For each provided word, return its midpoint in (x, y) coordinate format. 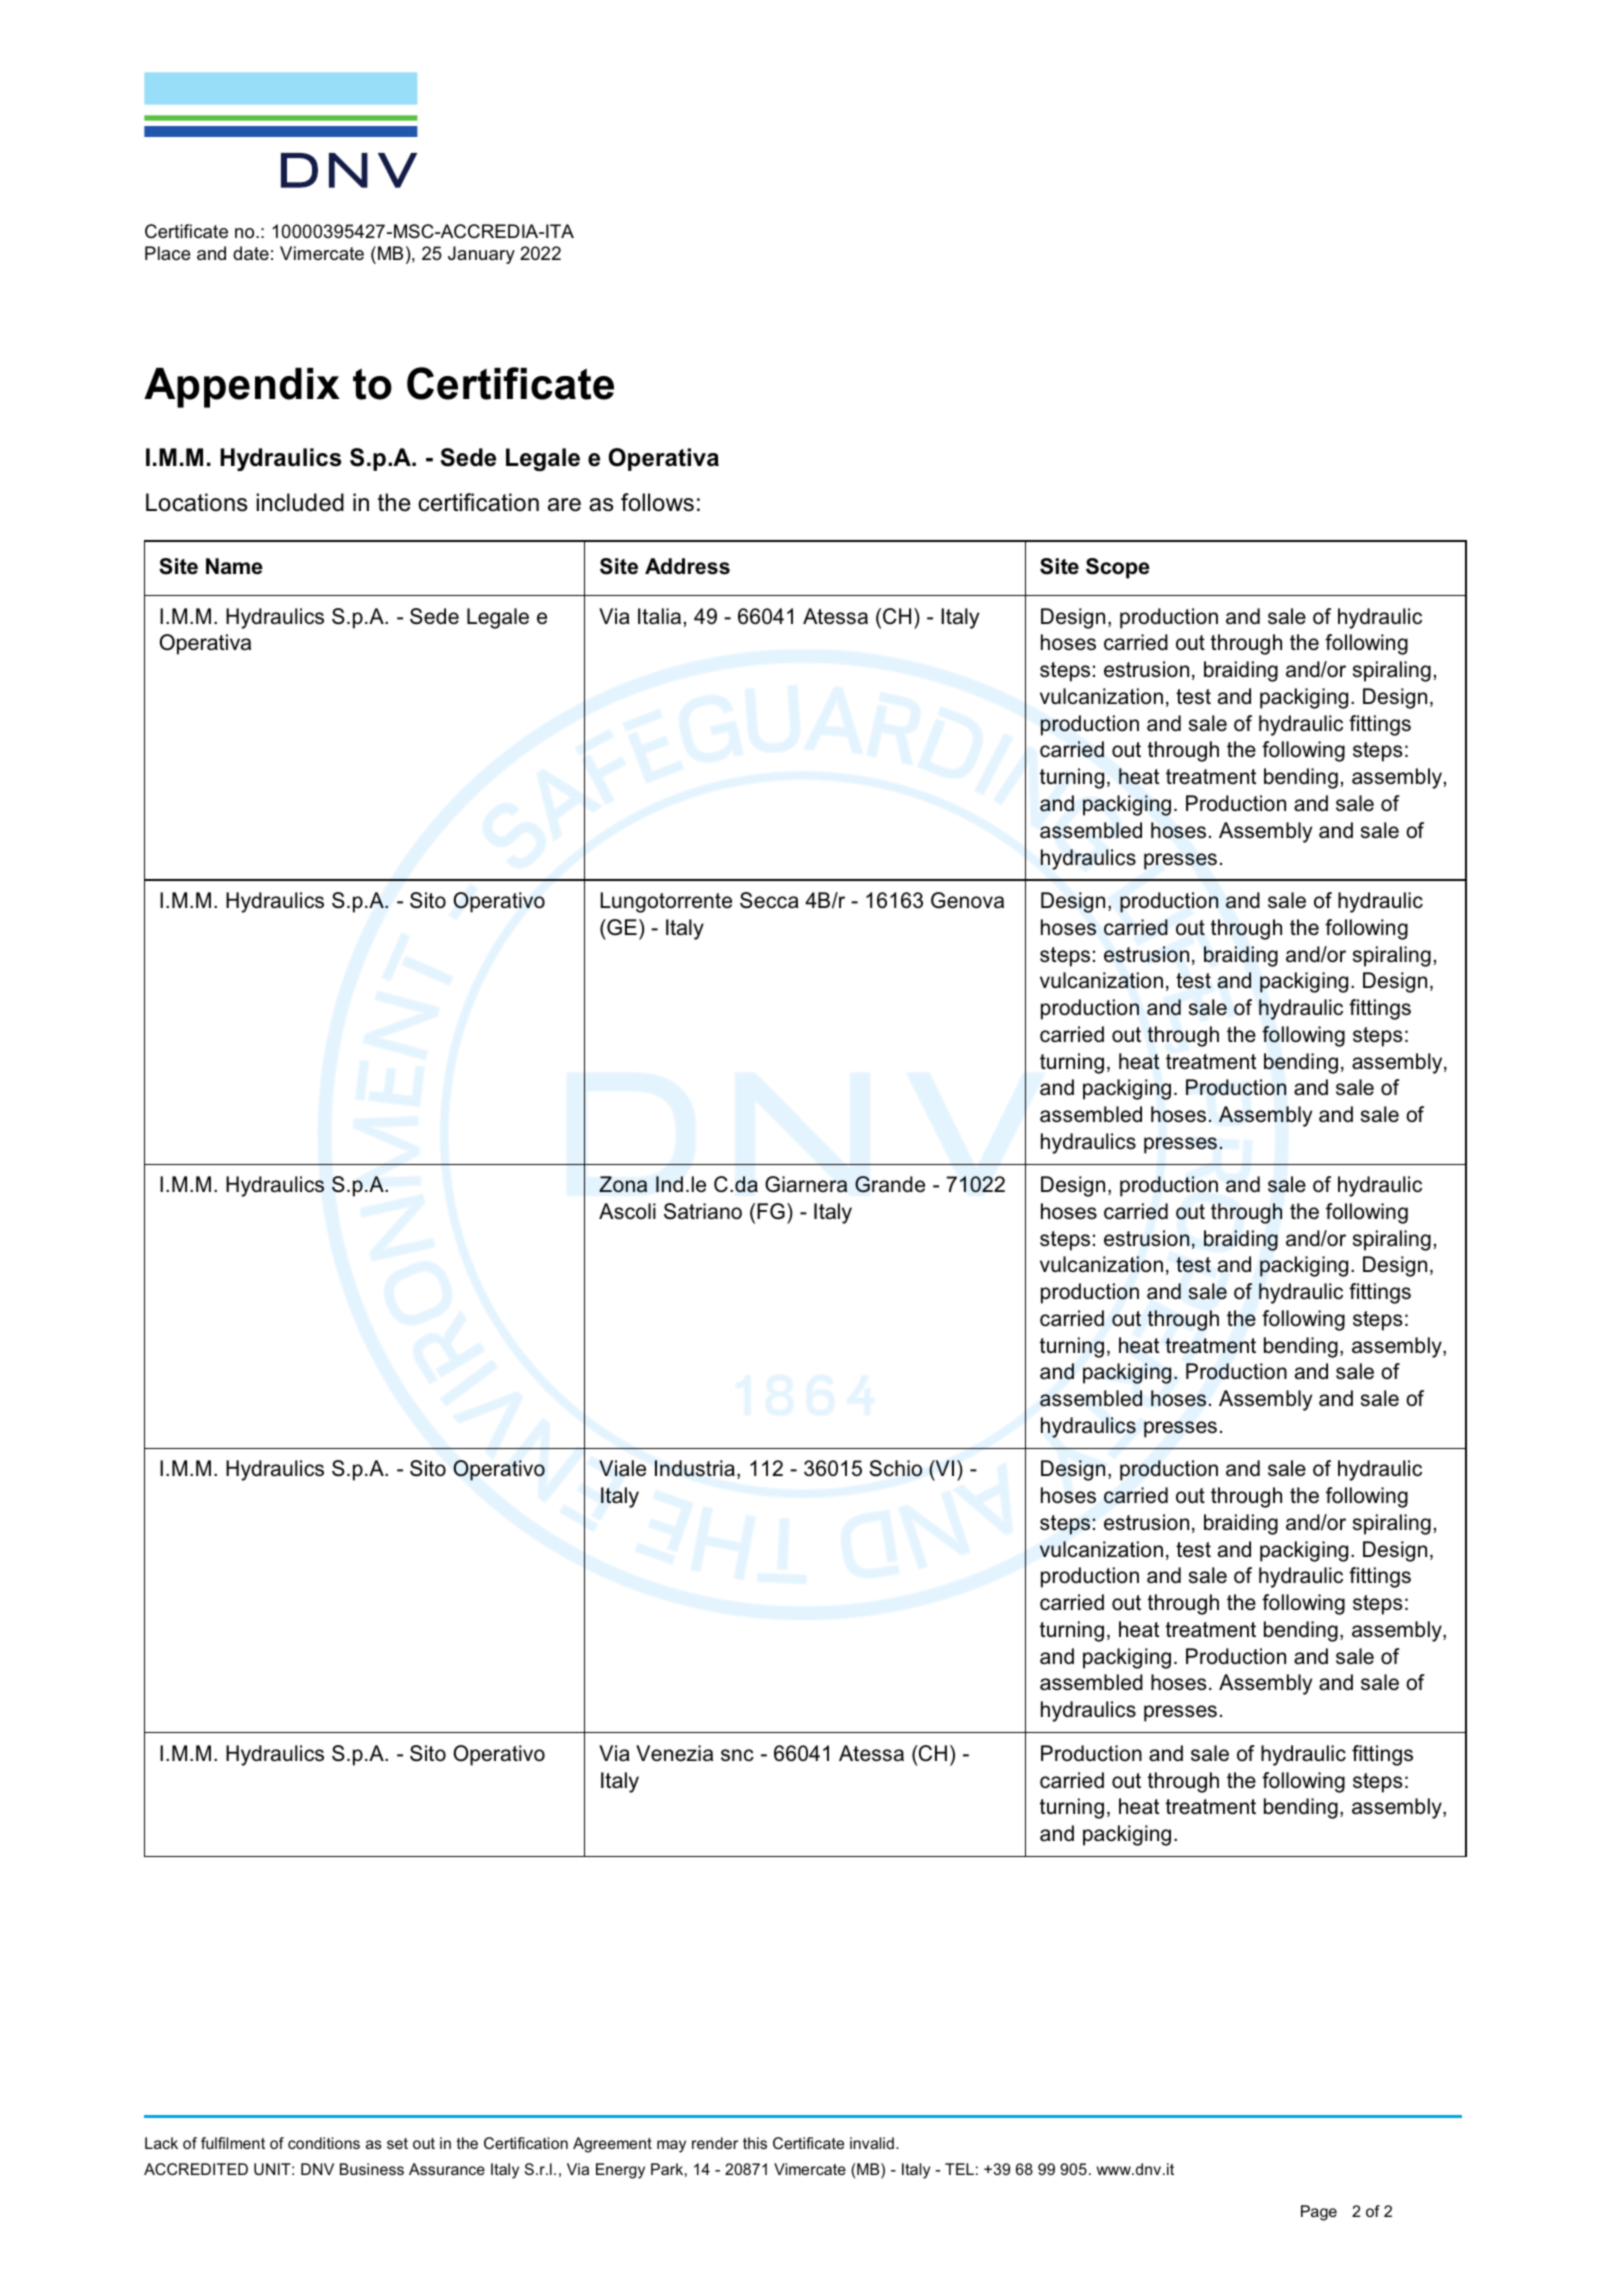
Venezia (674, 1753)
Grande (890, 1184)
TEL (959, 2169)
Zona (623, 1184)
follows (657, 502)
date (251, 253)
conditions (324, 2143)
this (755, 2143)
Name (234, 566)
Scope (1118, 568)
